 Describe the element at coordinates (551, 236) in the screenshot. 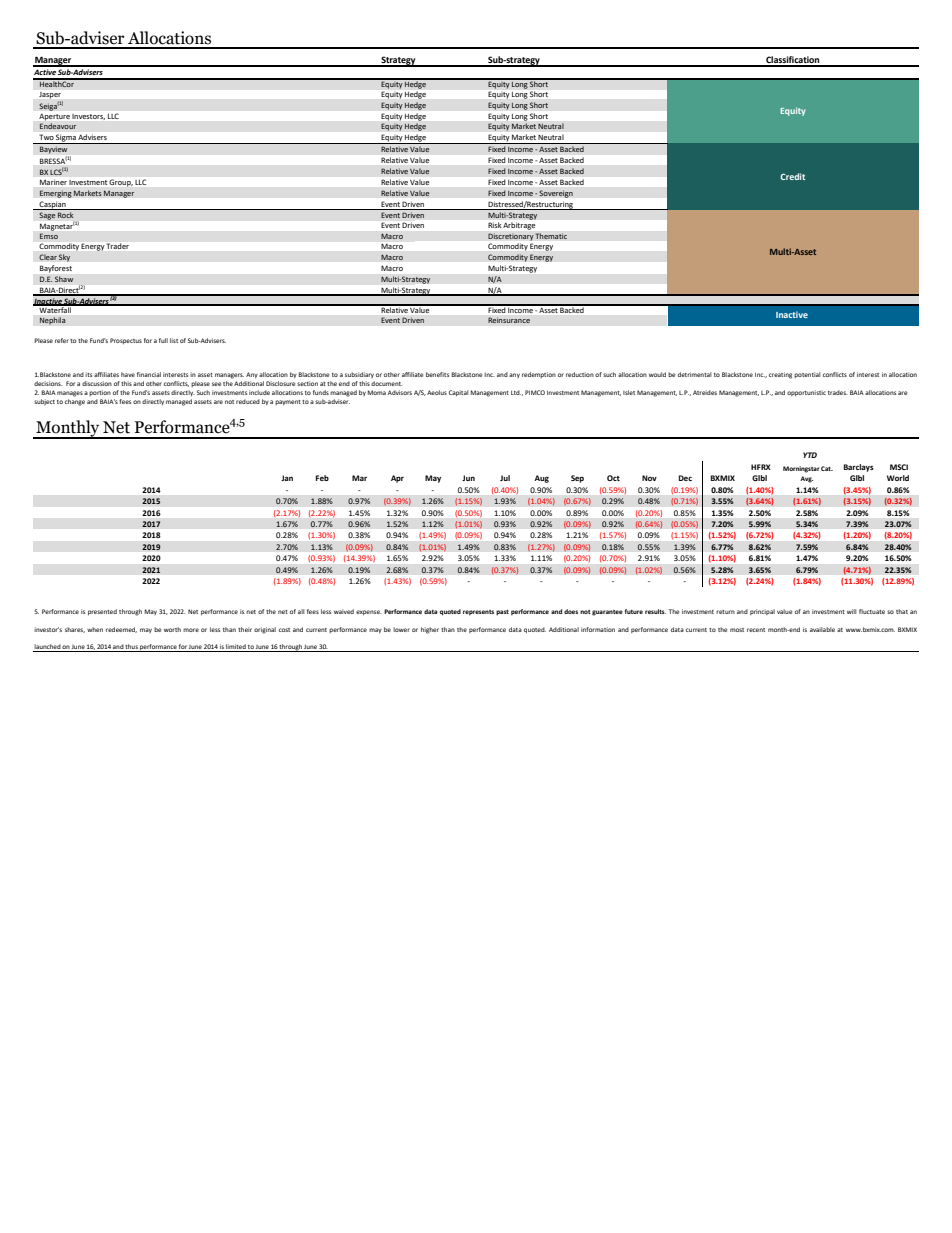

I see `Thematic` at that location.
